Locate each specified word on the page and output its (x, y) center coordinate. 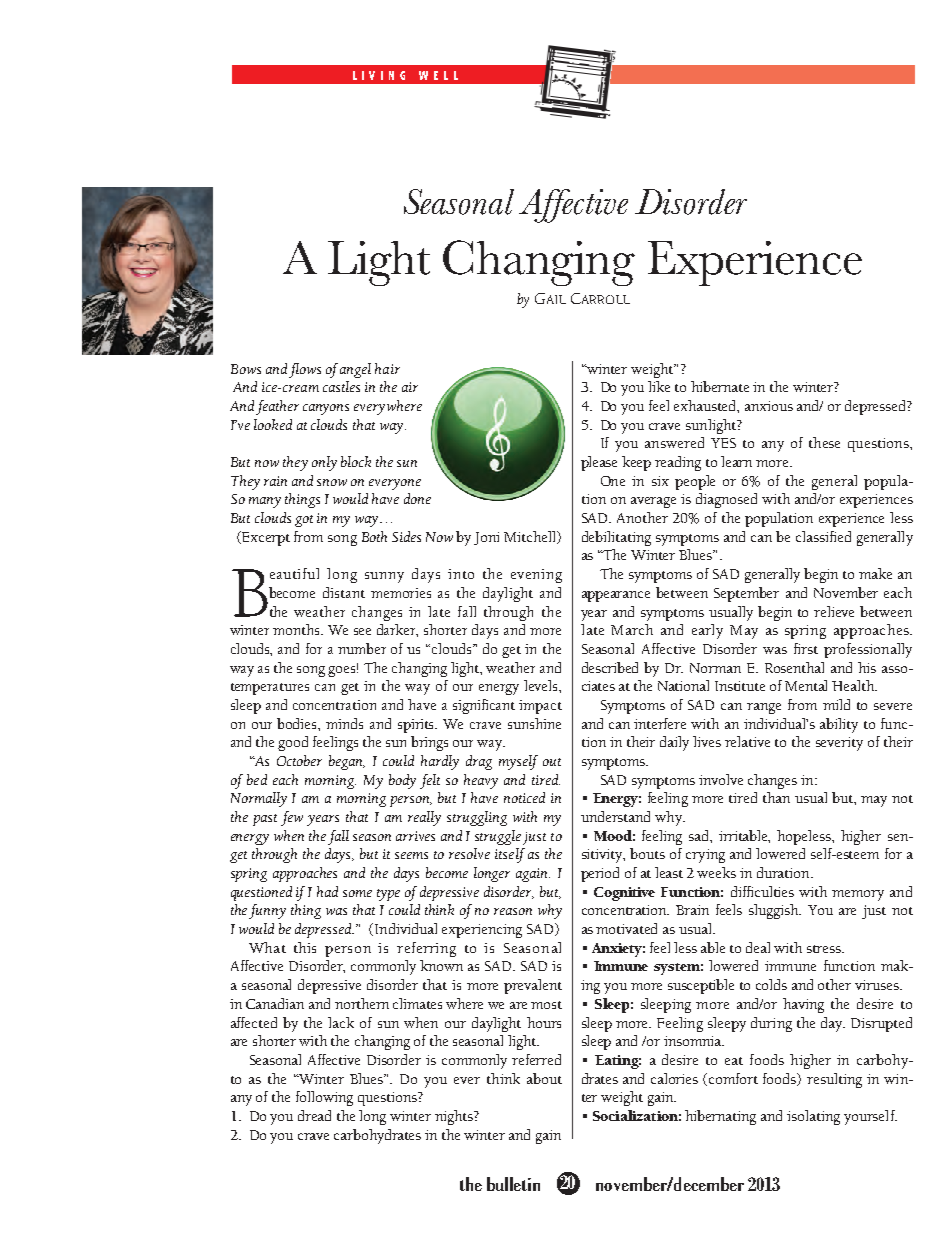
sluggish (775, 911)
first (806, 648)
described (610, 667)
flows (305, 370)
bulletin (513, 1184)
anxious (769, 406)
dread (314, 1115)
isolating (813, 1117)
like (659, 386)
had (327, 891)
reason (513, 911)
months (298, 629)
